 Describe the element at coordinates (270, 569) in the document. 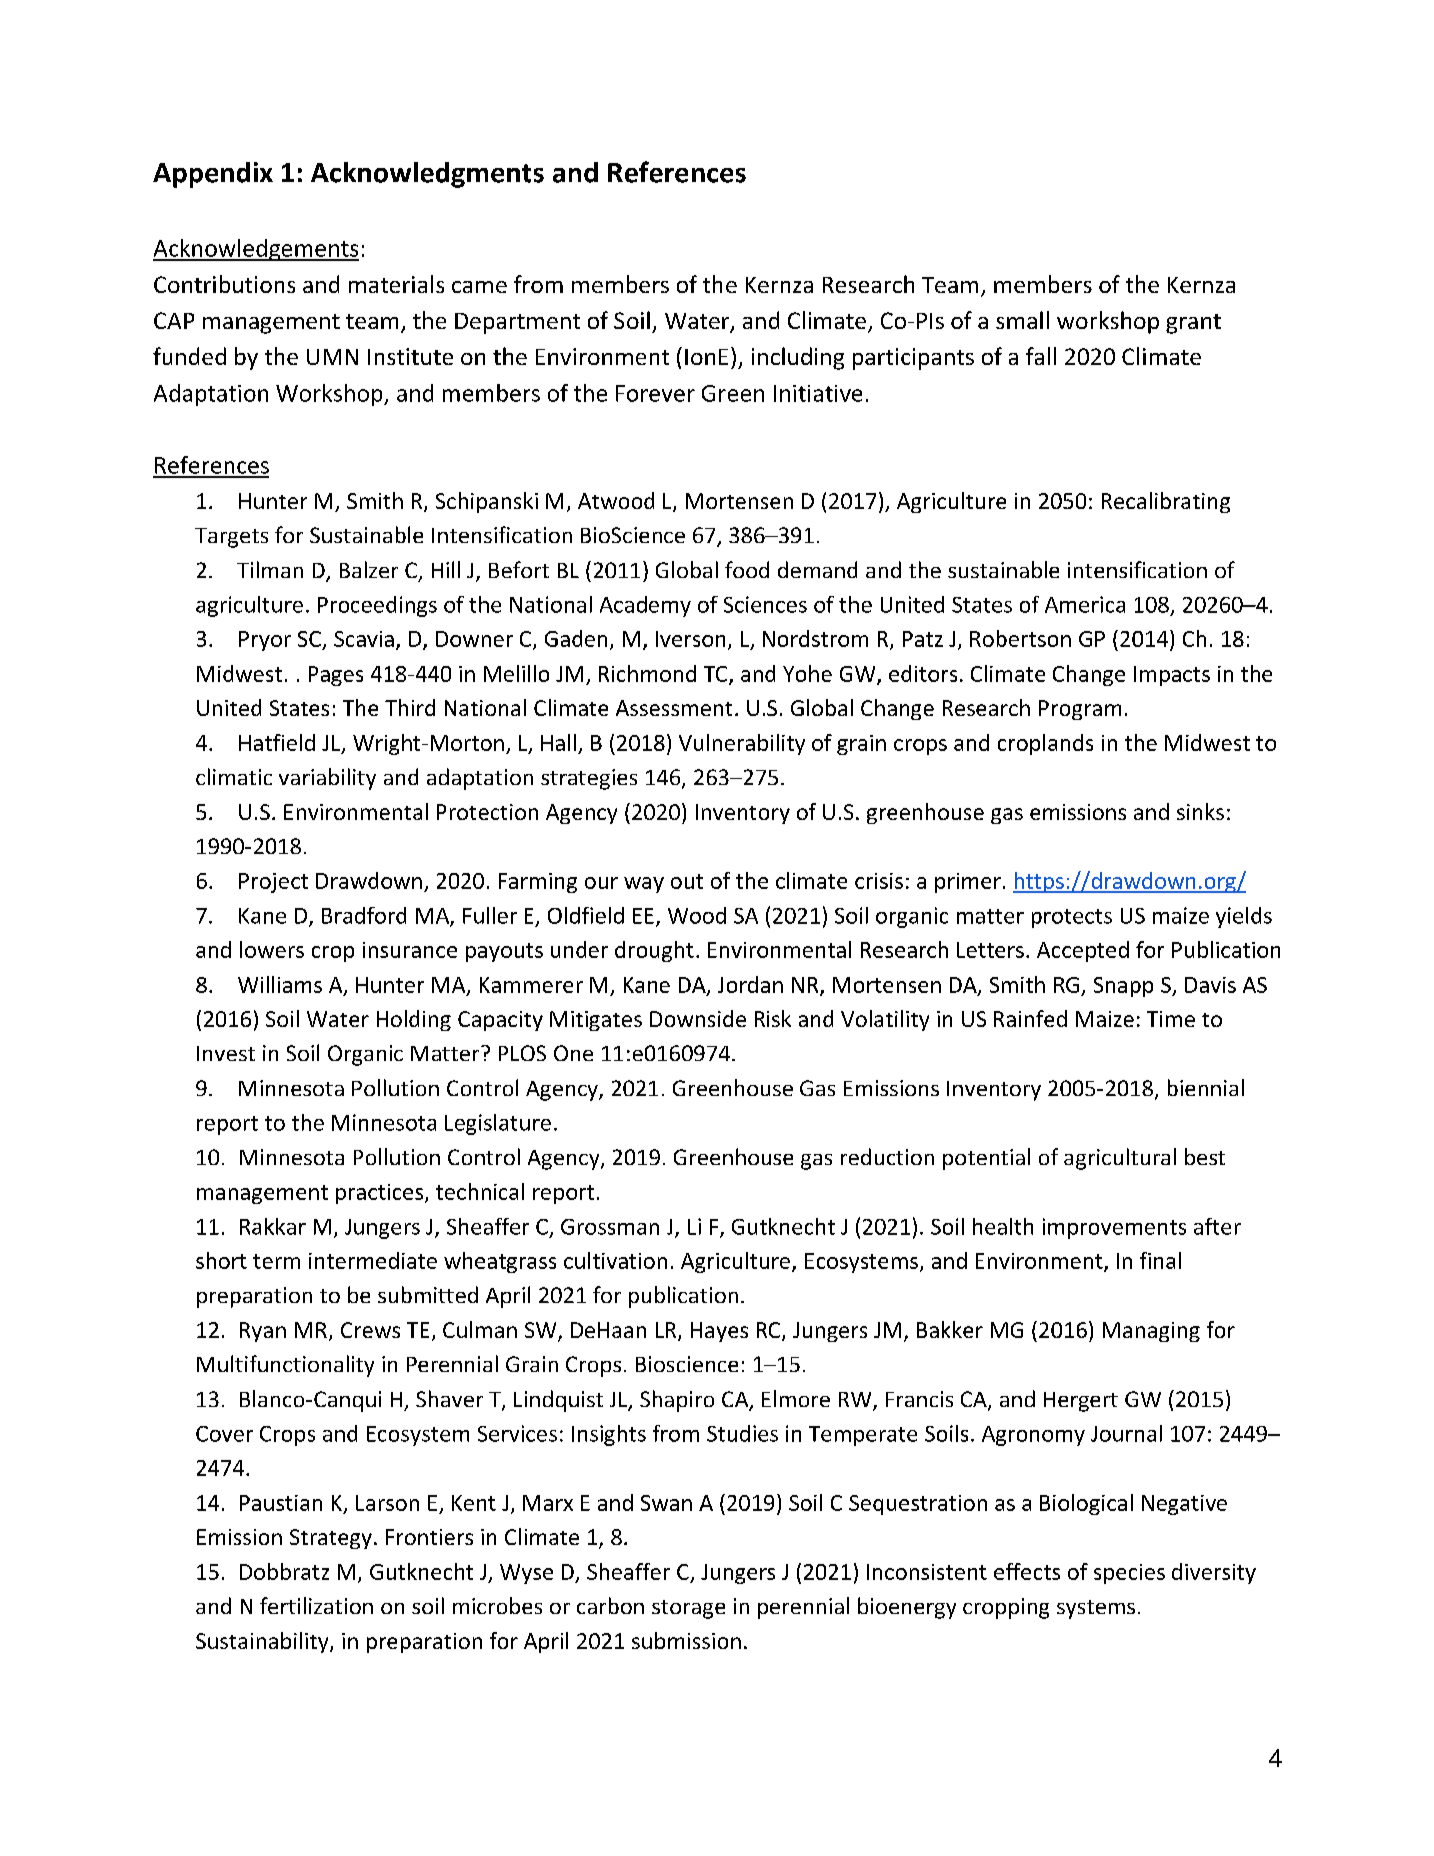

I see `Tilman` at that location.
